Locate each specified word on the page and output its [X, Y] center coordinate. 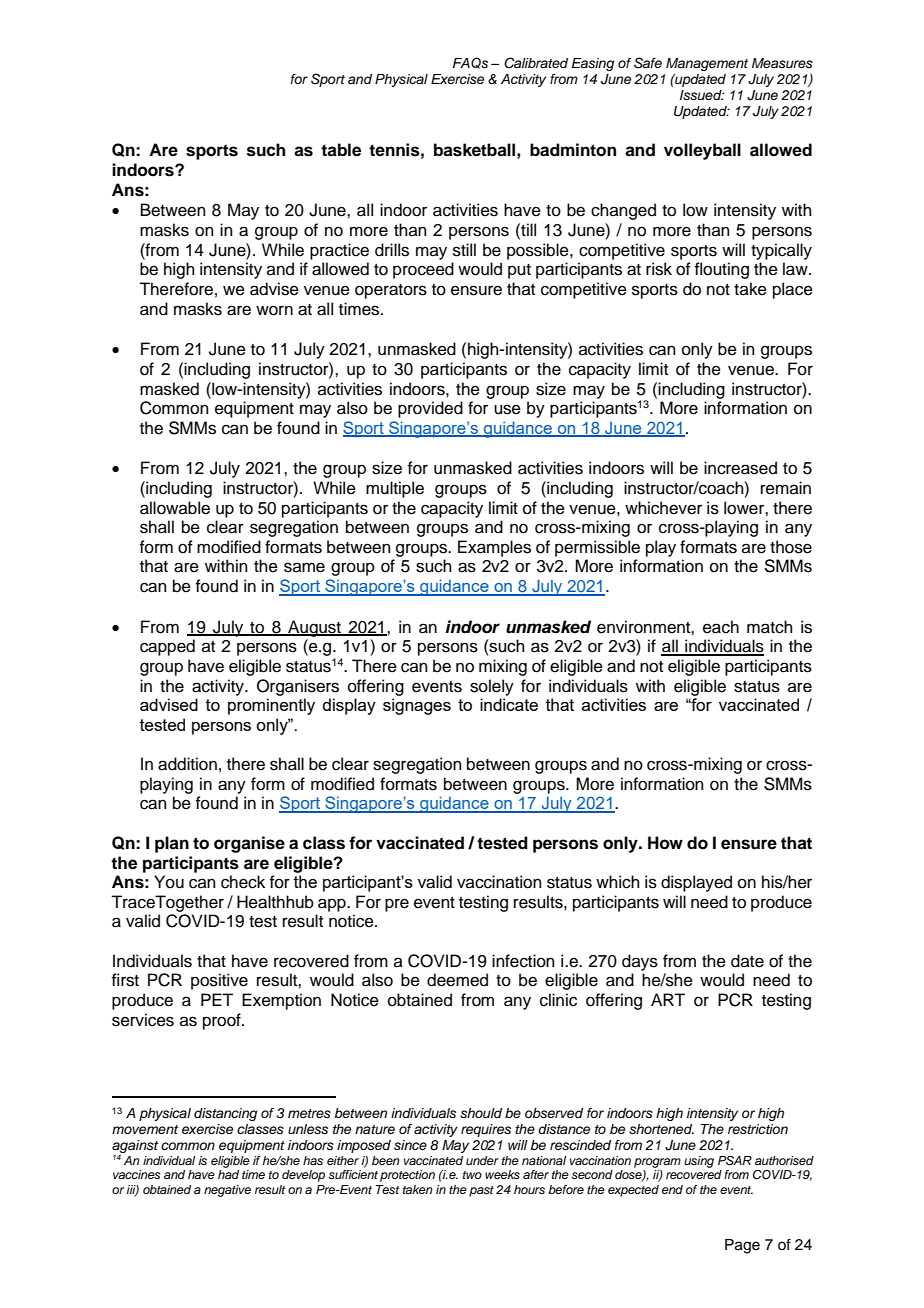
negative [227, 1191]
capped [167, 647]
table [341, 150]
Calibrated [536, 63]
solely [492, 687]
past [481, 1191]
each [721, 627]
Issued [702, 95]
